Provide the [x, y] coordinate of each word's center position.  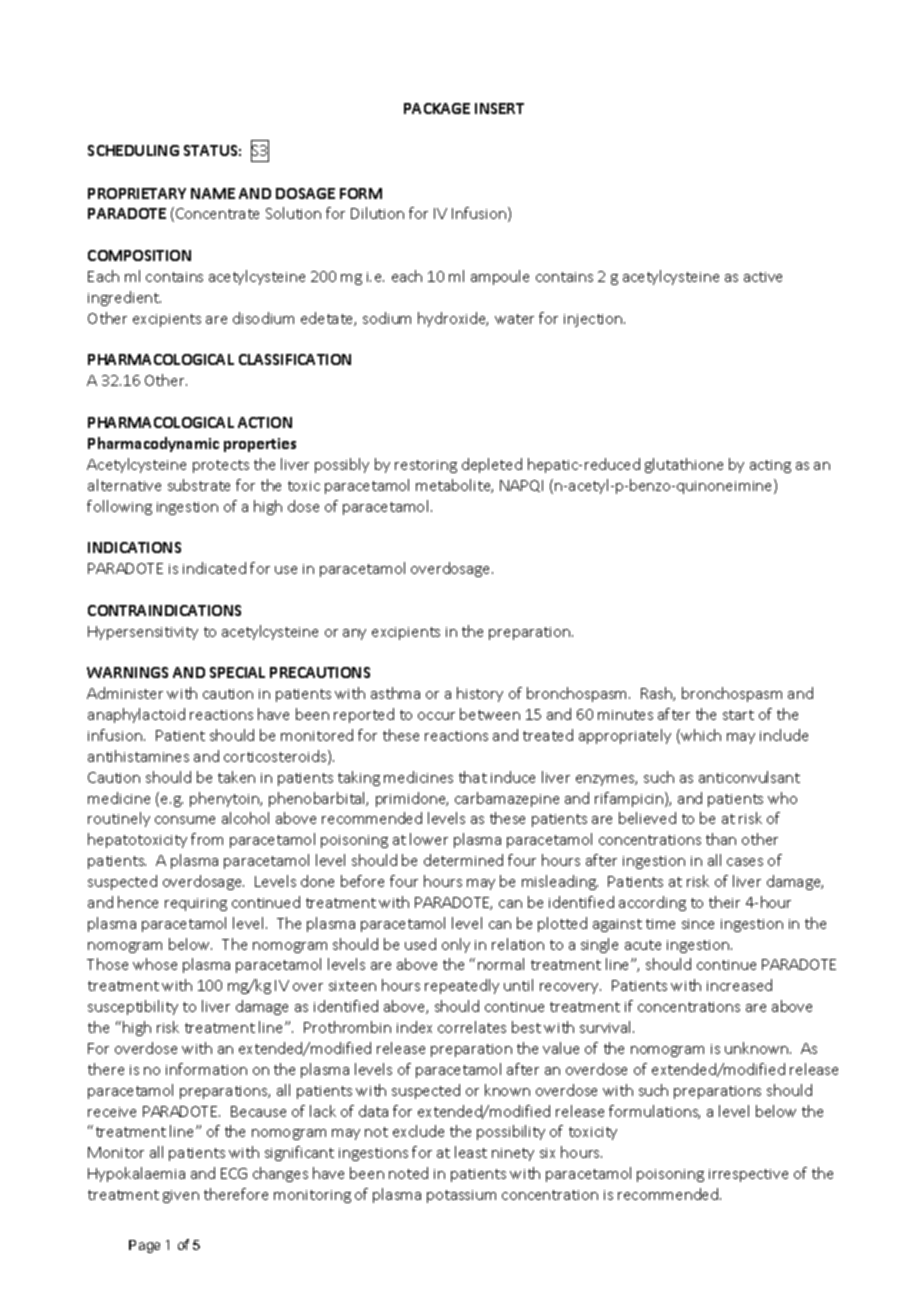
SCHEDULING [133, 150]
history [480, 694]
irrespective [748, 1175]
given [181, 1196]
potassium [461, 1196]
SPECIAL [237, 672]
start [738, 715]
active [763, 277]
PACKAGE [437, 108]
